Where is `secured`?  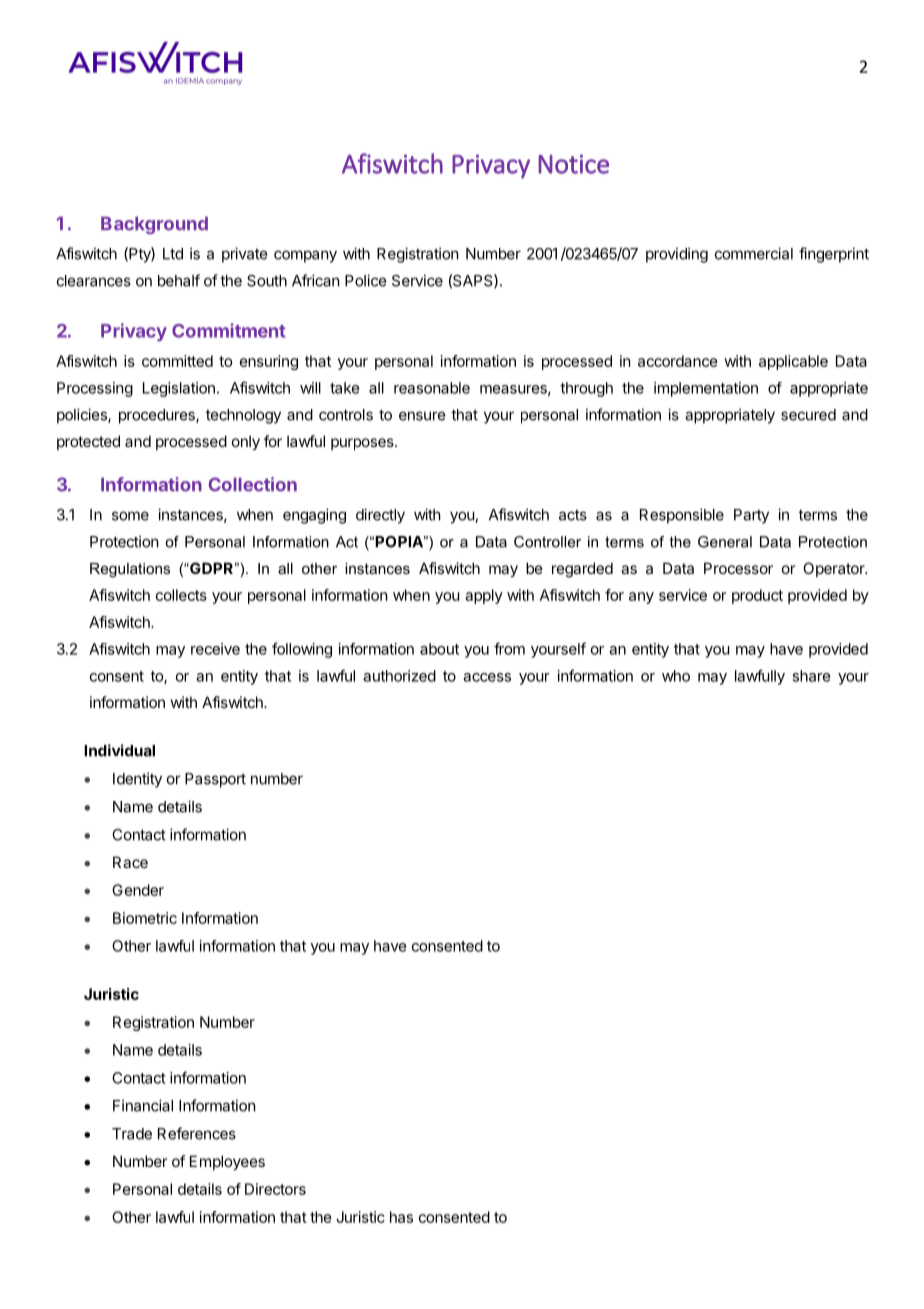
secured is located at coordinates (808, 415).
